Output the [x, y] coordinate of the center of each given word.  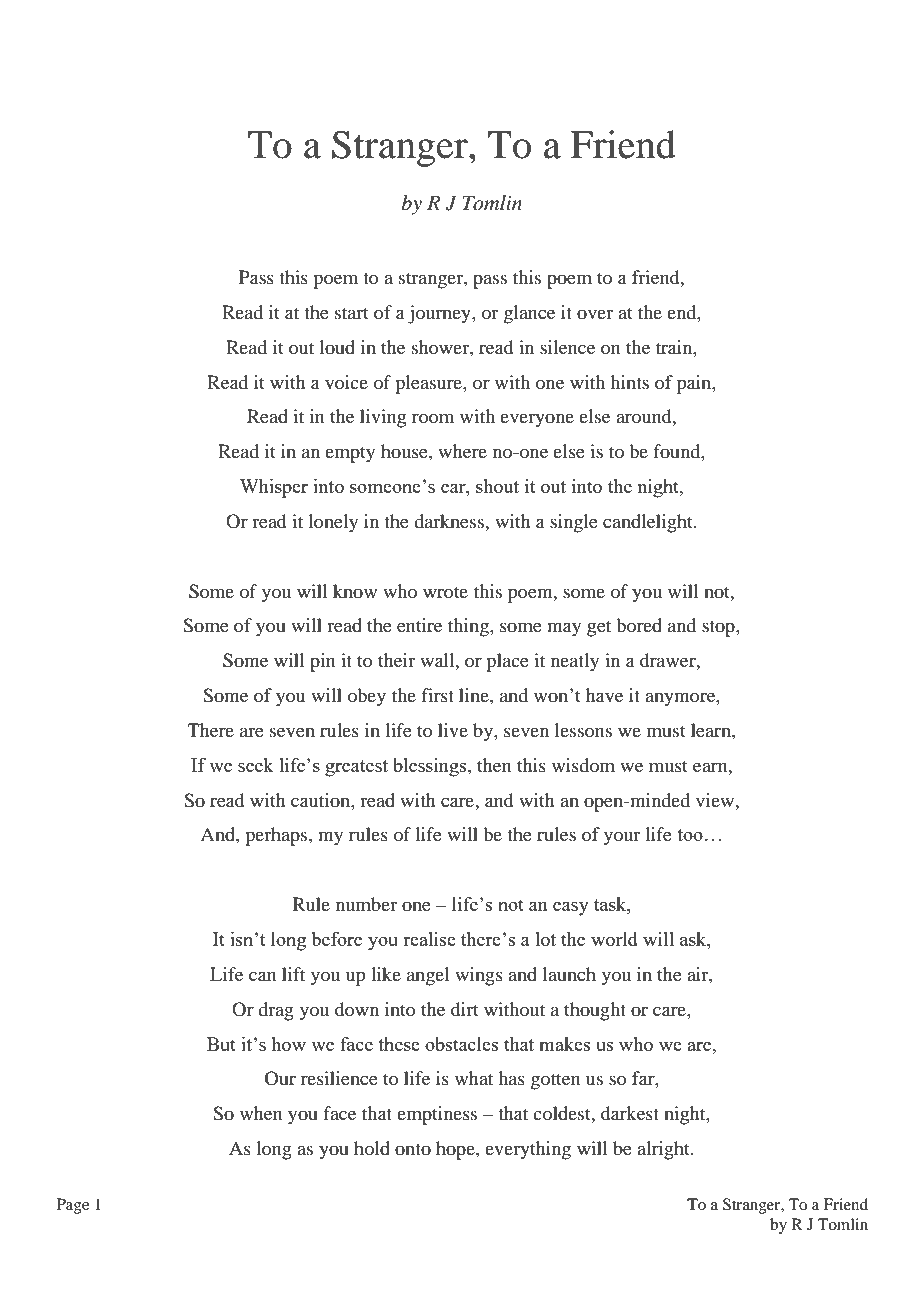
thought [595, 1011]
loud [337, 347]
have [604, 695]
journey [440, 314]
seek [256, 765]
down [357, 1009]
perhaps [277, 836]
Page [73, 1206]
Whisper [274, 488]
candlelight [649, 523]
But [221, 1044]
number [366, 904]
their [396, 660]
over [595, 314]
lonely [333, 523]
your [622, 838]
